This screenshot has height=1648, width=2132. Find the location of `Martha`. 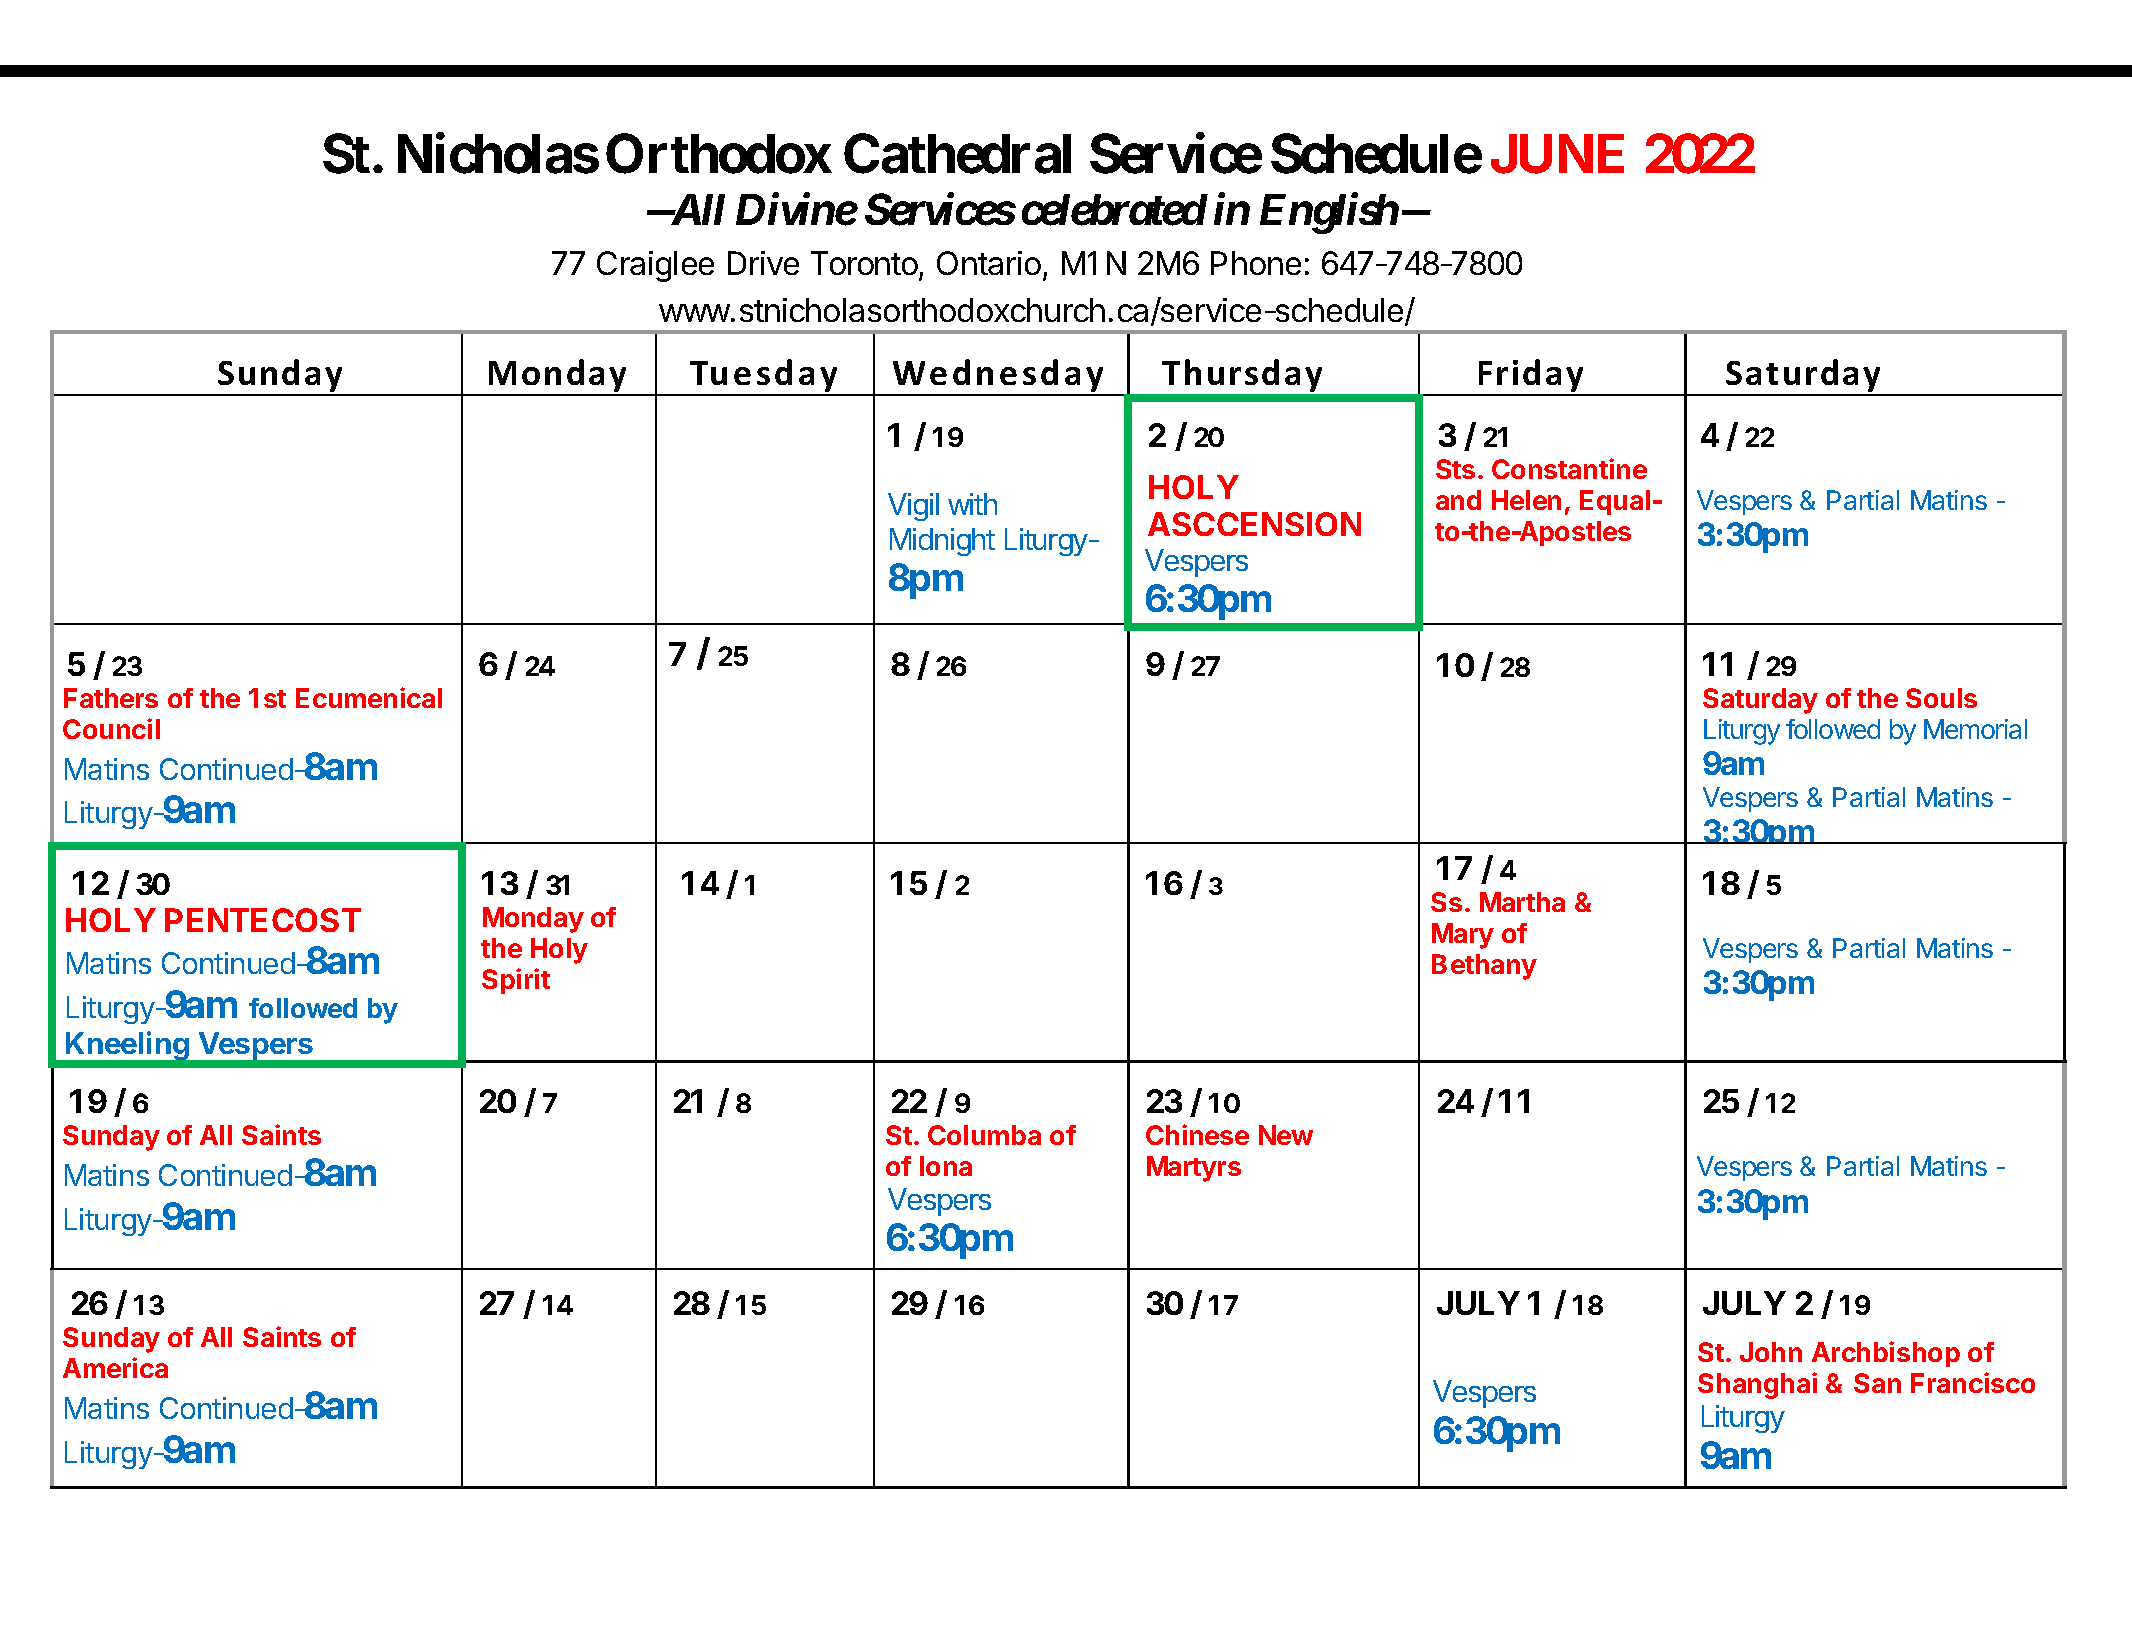

Martha is located at coordinates (1522, 902).
